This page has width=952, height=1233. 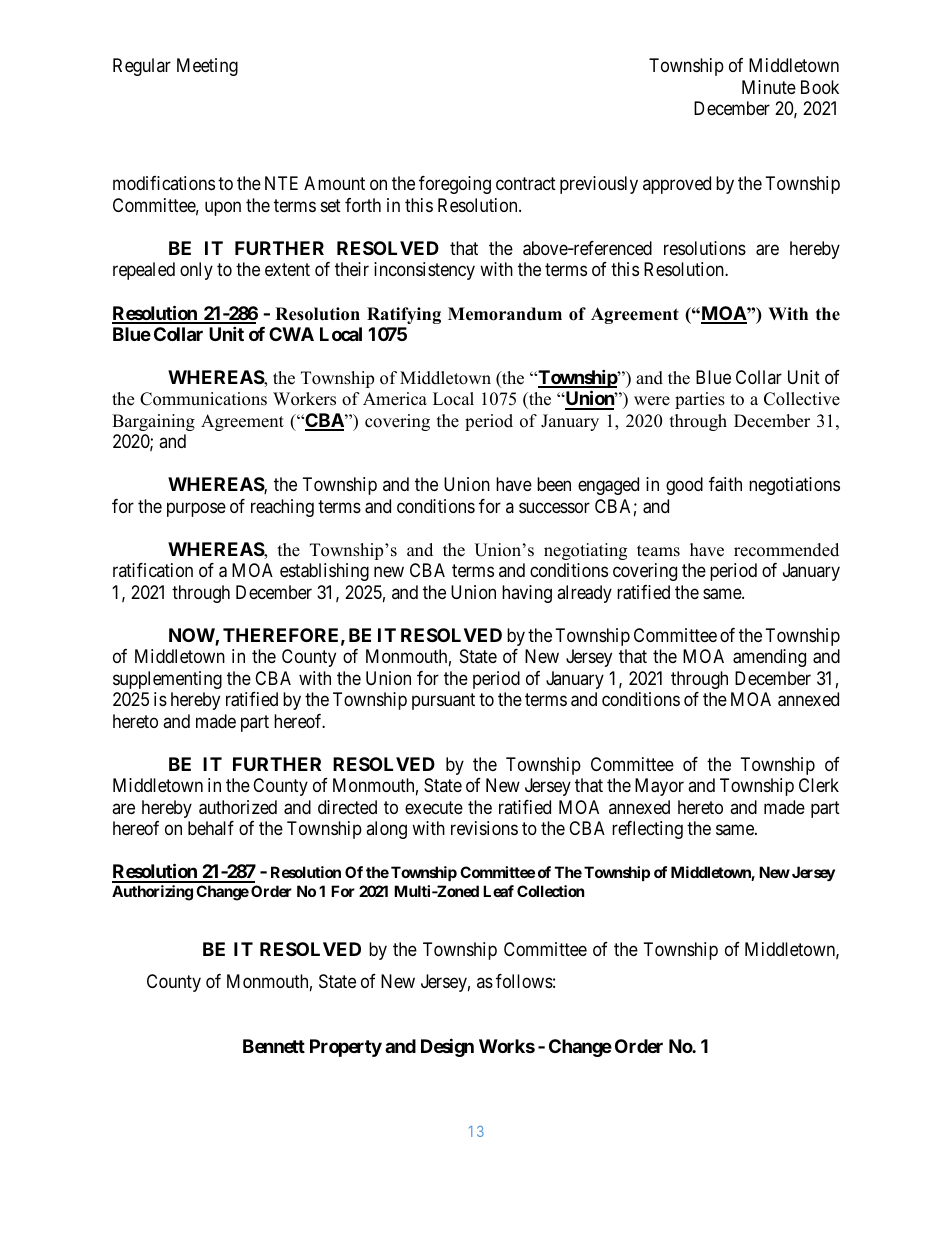 What do you see at coordinates (802, 399) in the page?
I see `Collective` at bounding box center [802, 399].
